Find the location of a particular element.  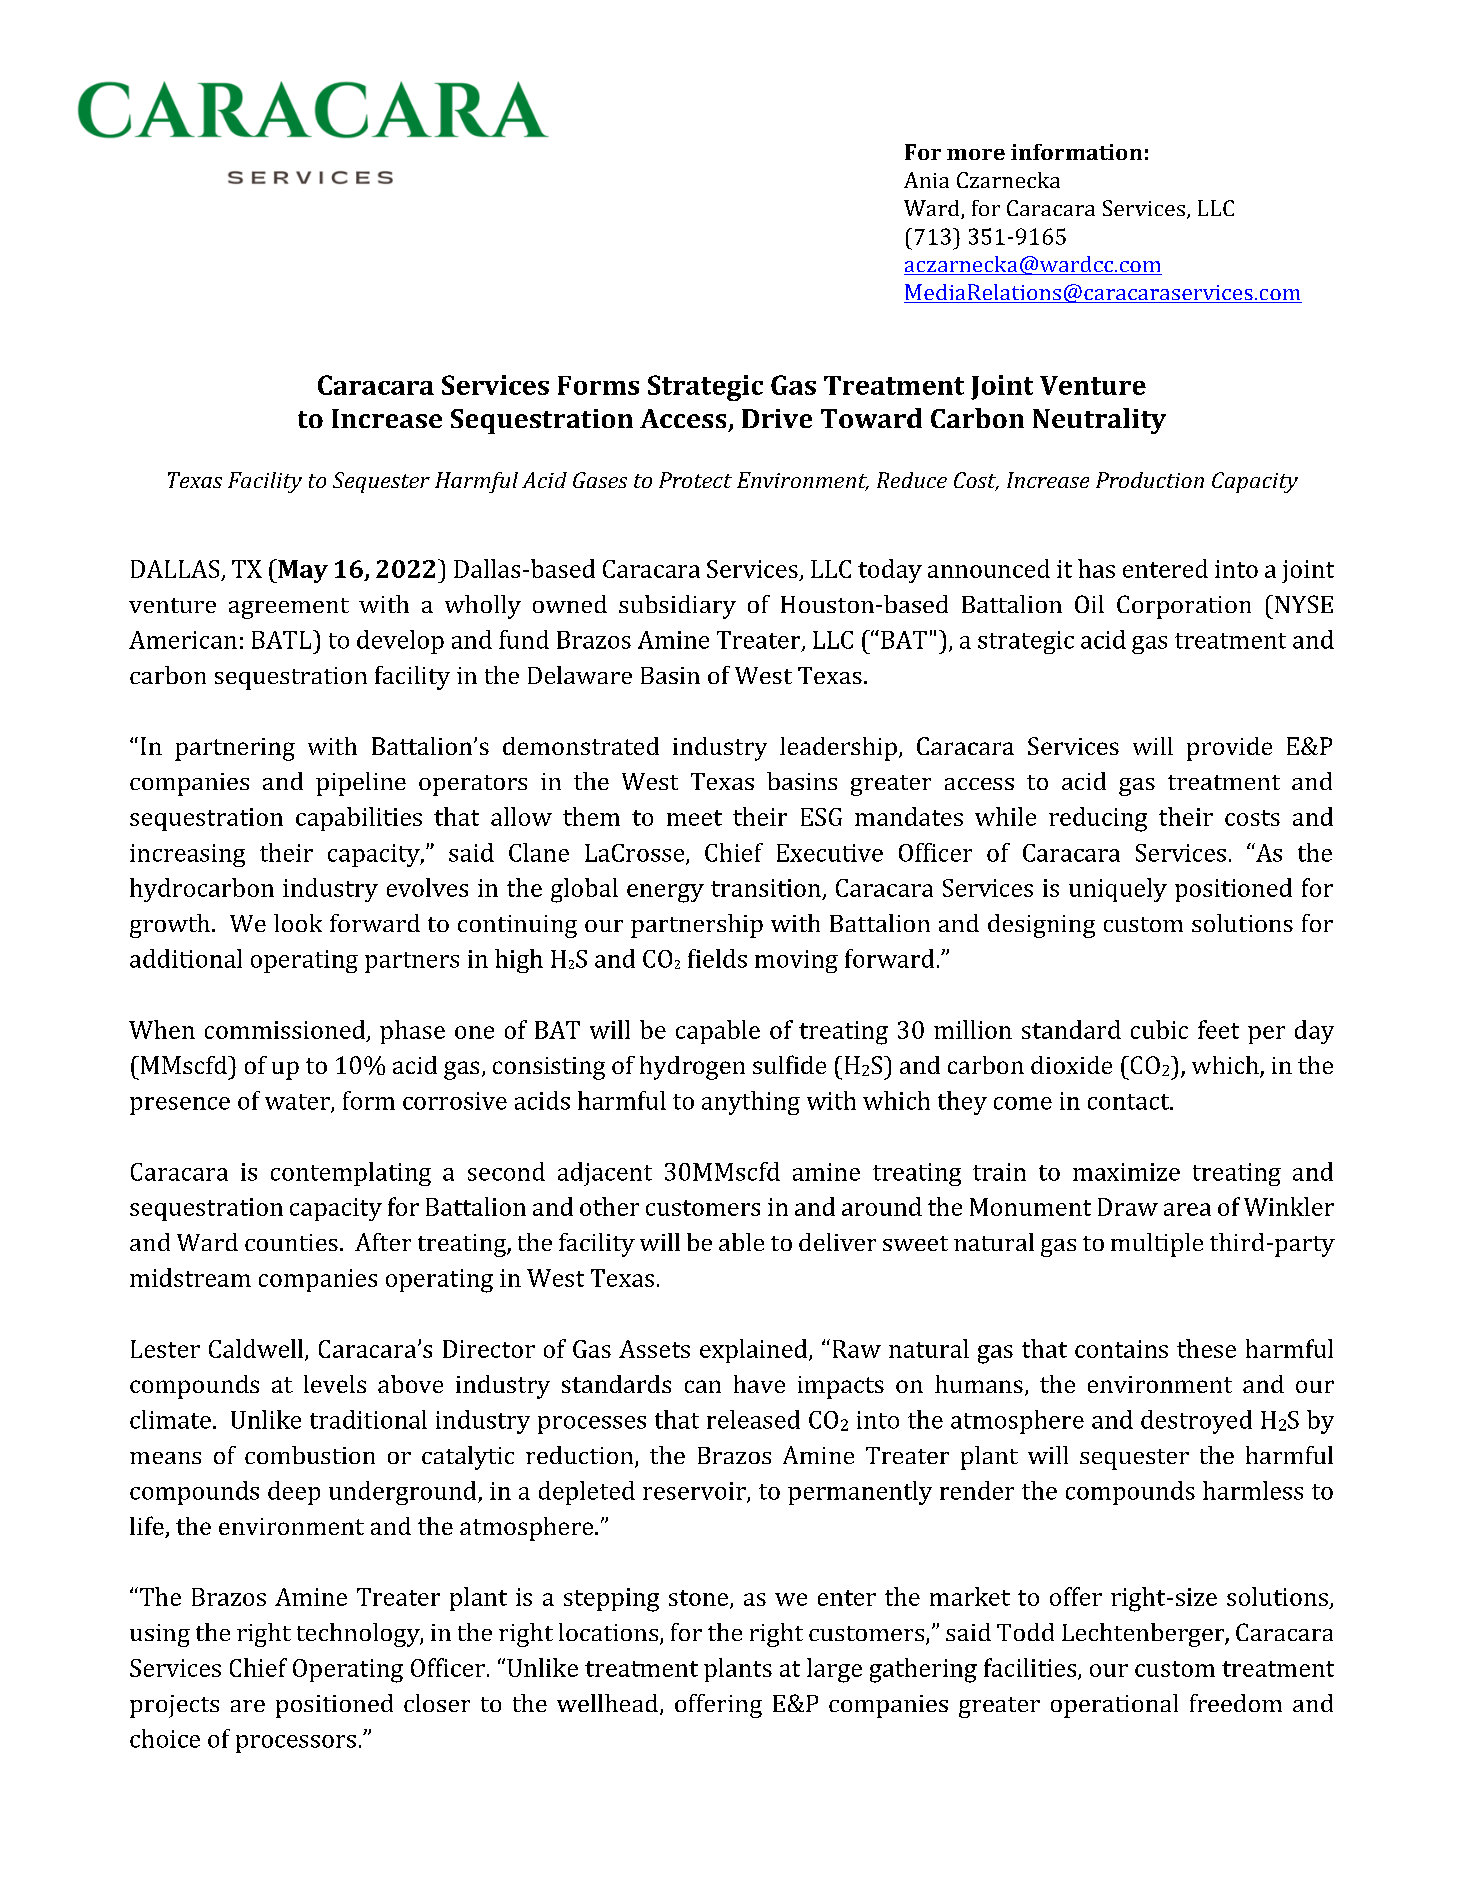

area is located at coordinates (1187, 1209).
